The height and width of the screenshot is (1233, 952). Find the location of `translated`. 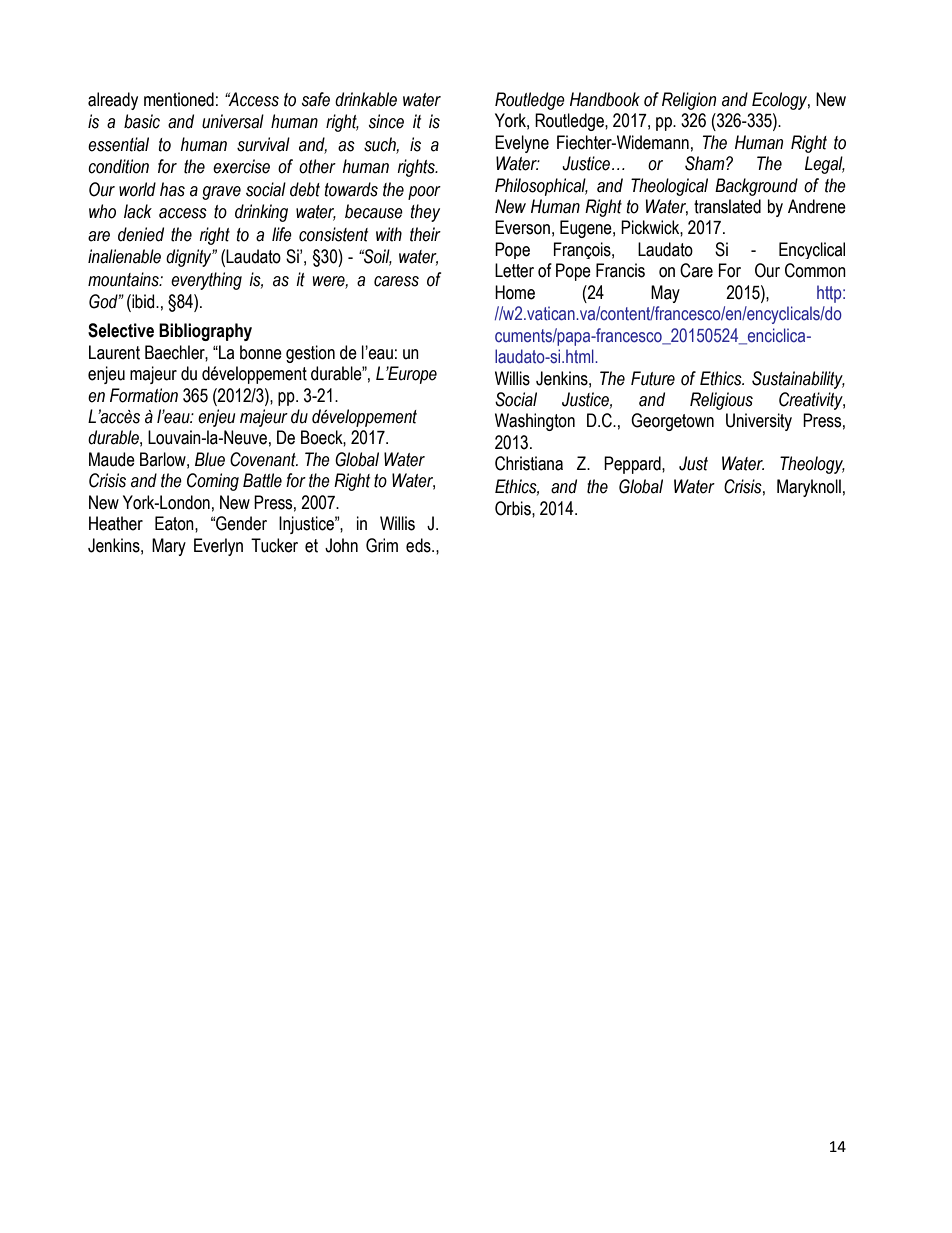

translated is located at coordinates (727, 206).
